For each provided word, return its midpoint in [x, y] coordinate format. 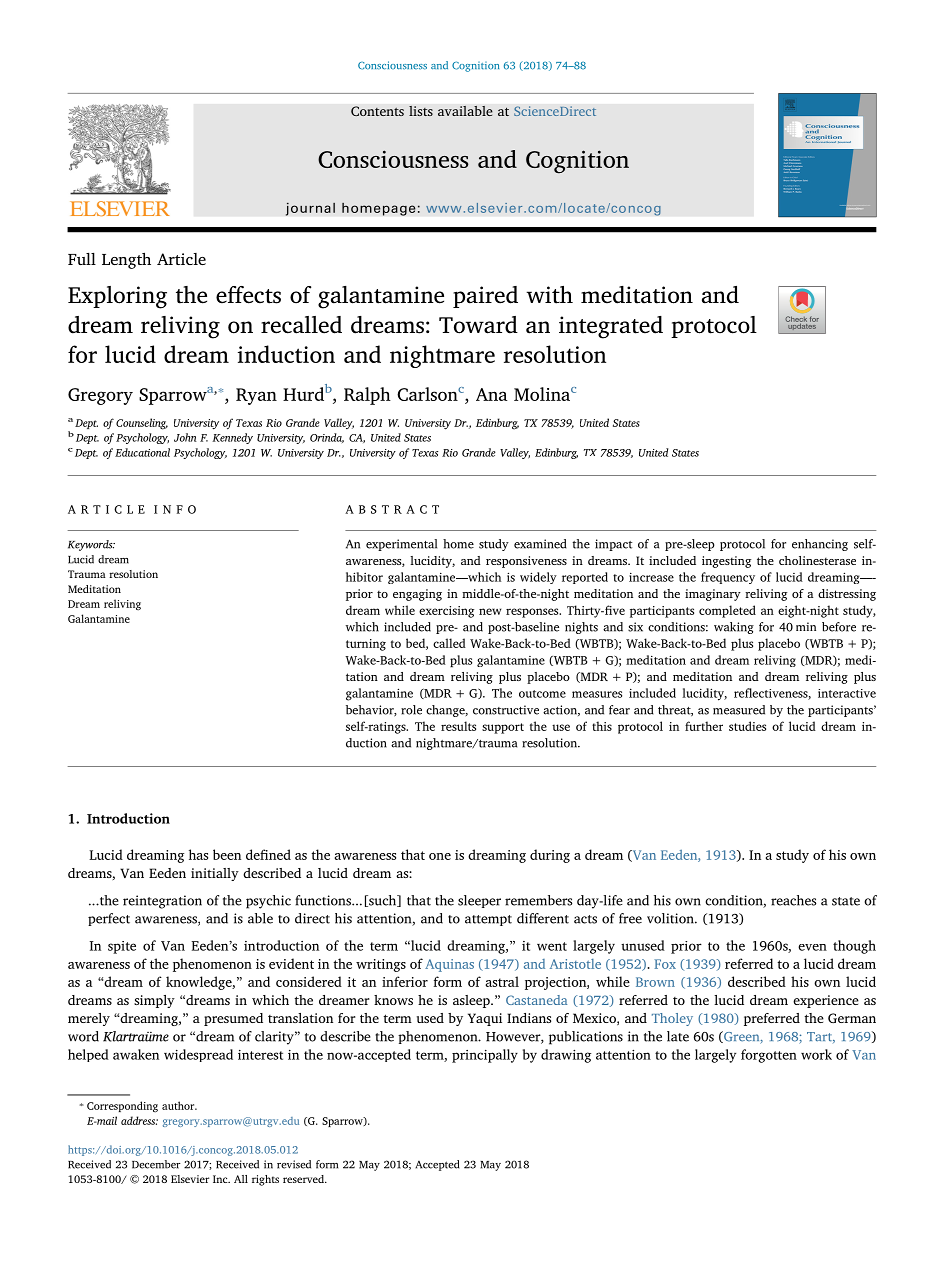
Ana [492, 394]
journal [310, 209]
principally [485, 1056]
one [440, 856]
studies [747, 726]
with [549, 295]
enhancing [820, 545]
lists [421, 111]
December [156, 1164]
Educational [142, 452]
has [198, 854]
